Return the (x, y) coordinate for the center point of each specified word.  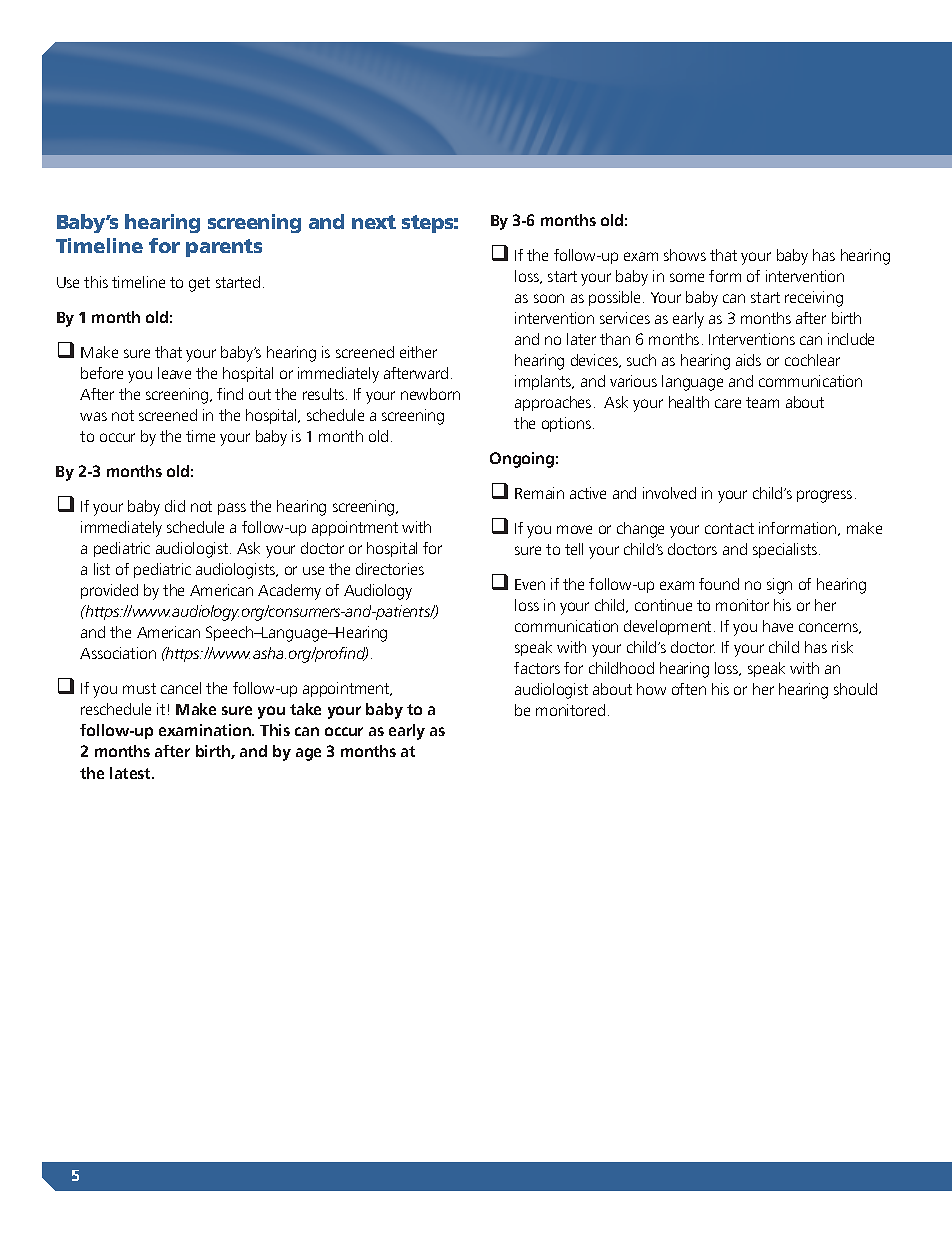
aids (748, 360)
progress (824, 496)
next (374, 222)
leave (174, 373)
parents (224, 248)
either (418, 352)
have (778, 626)
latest (132, 773)
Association (118, 653)
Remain (539, 493)
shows (685, 255)
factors (537, 668)
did (175, 506)
